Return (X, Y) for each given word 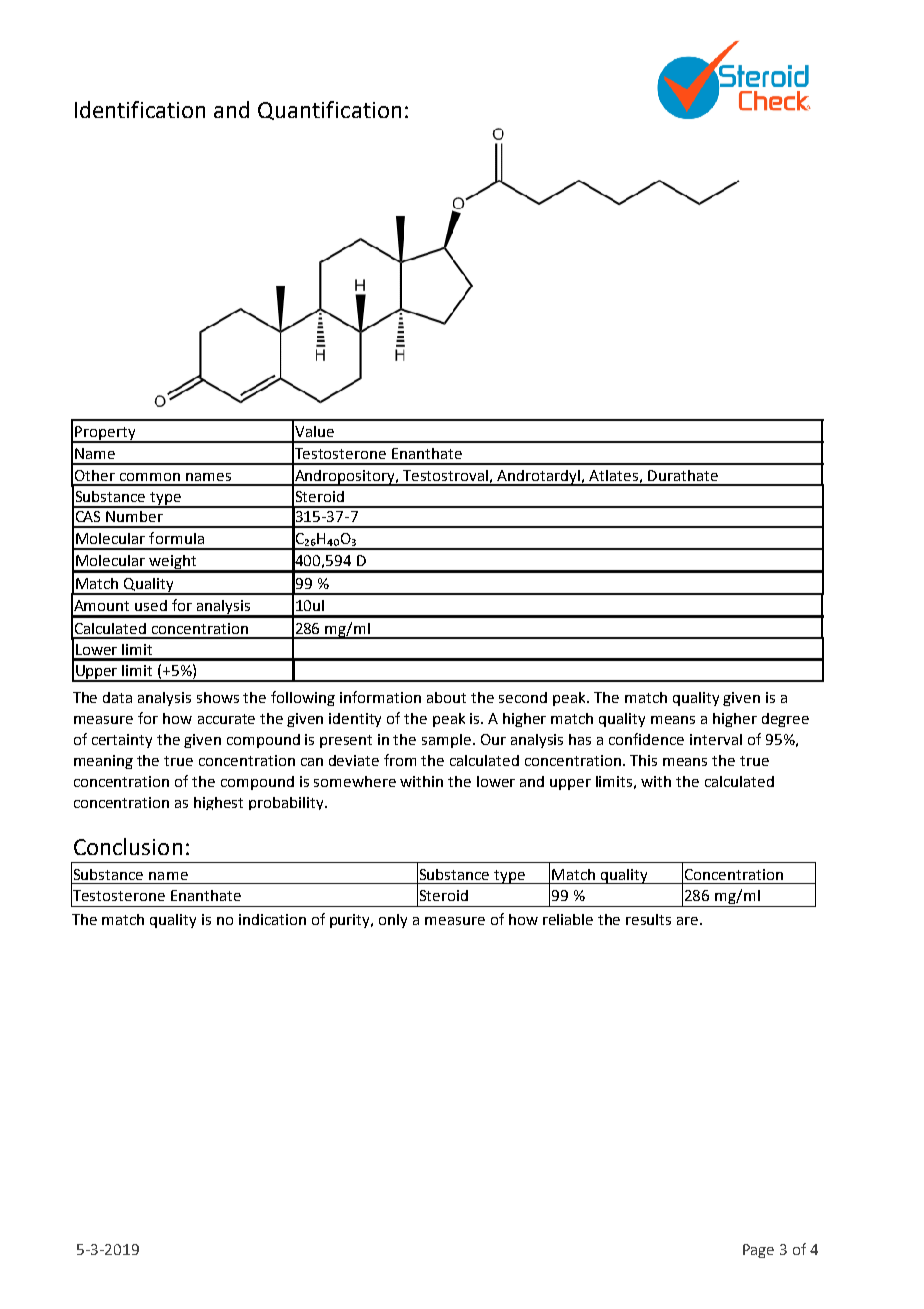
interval (716, 739)
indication (272, 919)
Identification (140, 109)
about (446, 697)
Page (758, 1251)
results (648, 919)
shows (218, 697)
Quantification (329, 110)
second (523, 697)
